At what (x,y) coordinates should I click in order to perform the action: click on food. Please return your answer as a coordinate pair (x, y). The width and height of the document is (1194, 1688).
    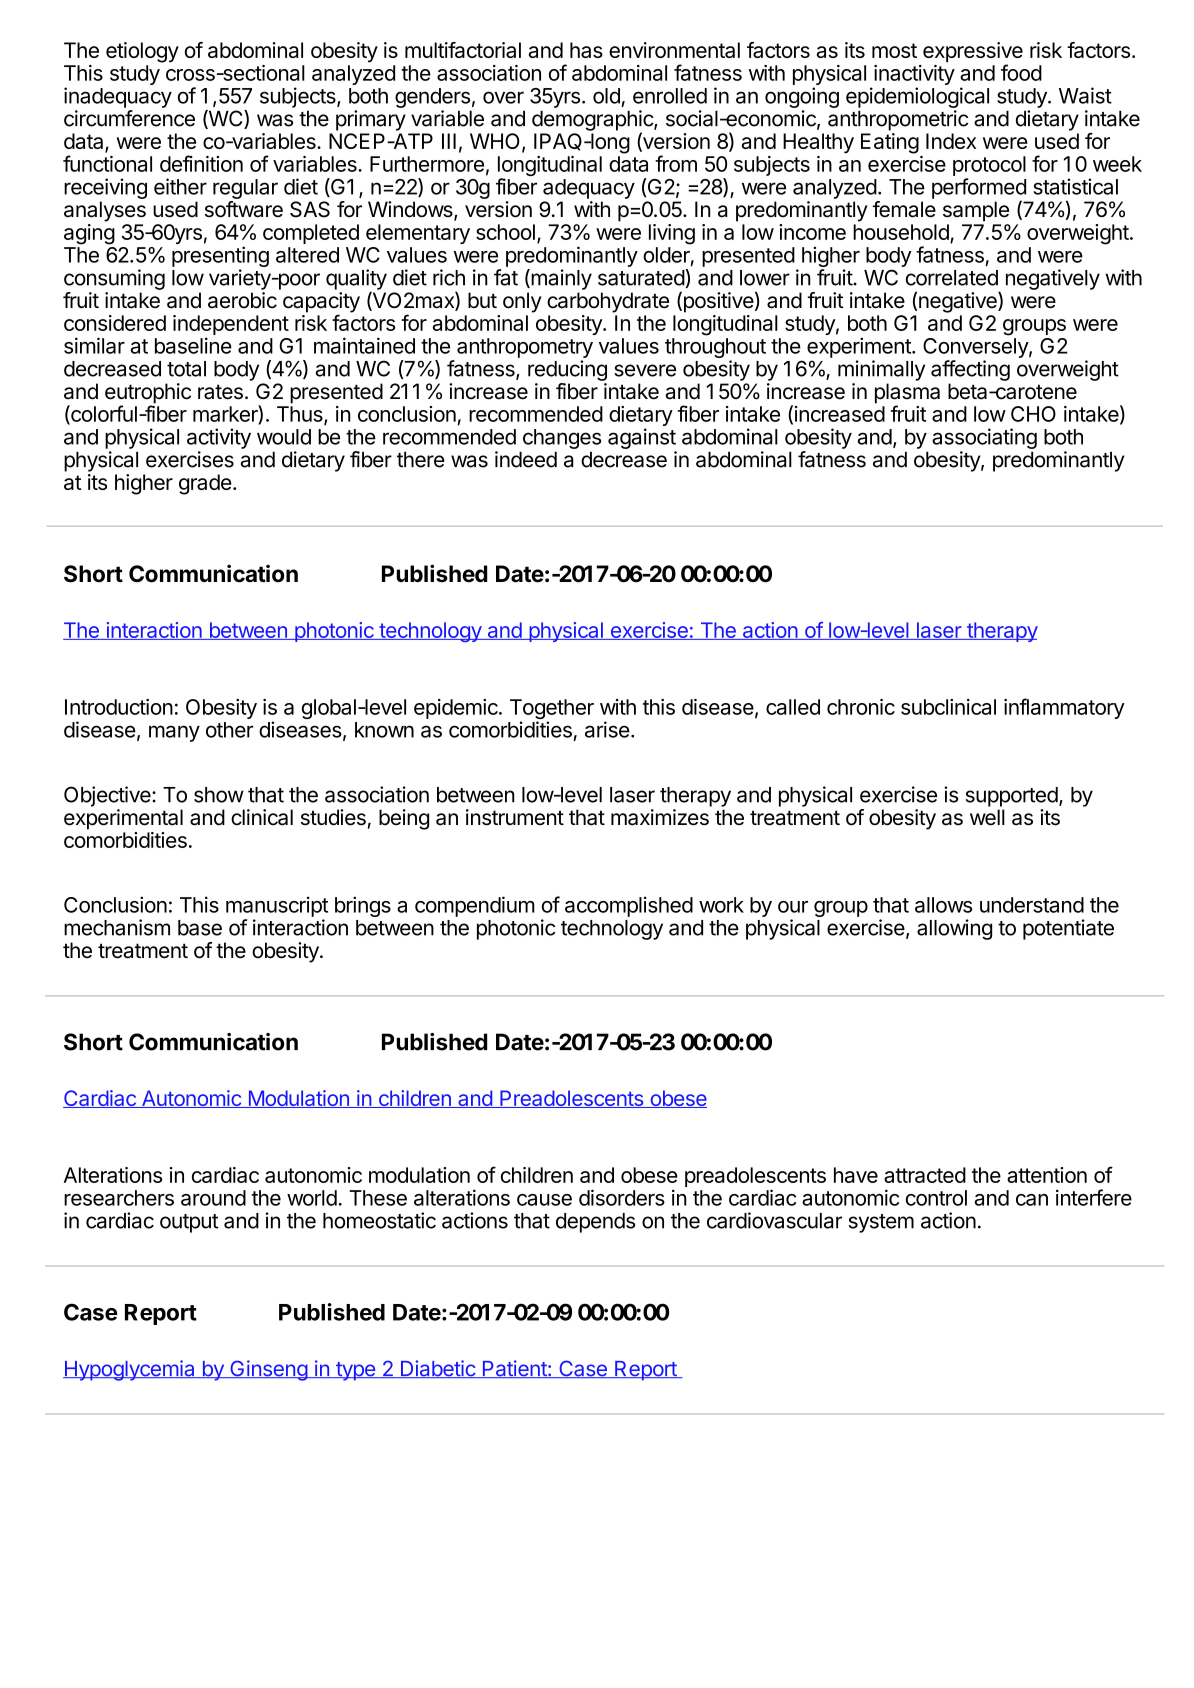
    Looking at the image, I should click on (1021, 72).
